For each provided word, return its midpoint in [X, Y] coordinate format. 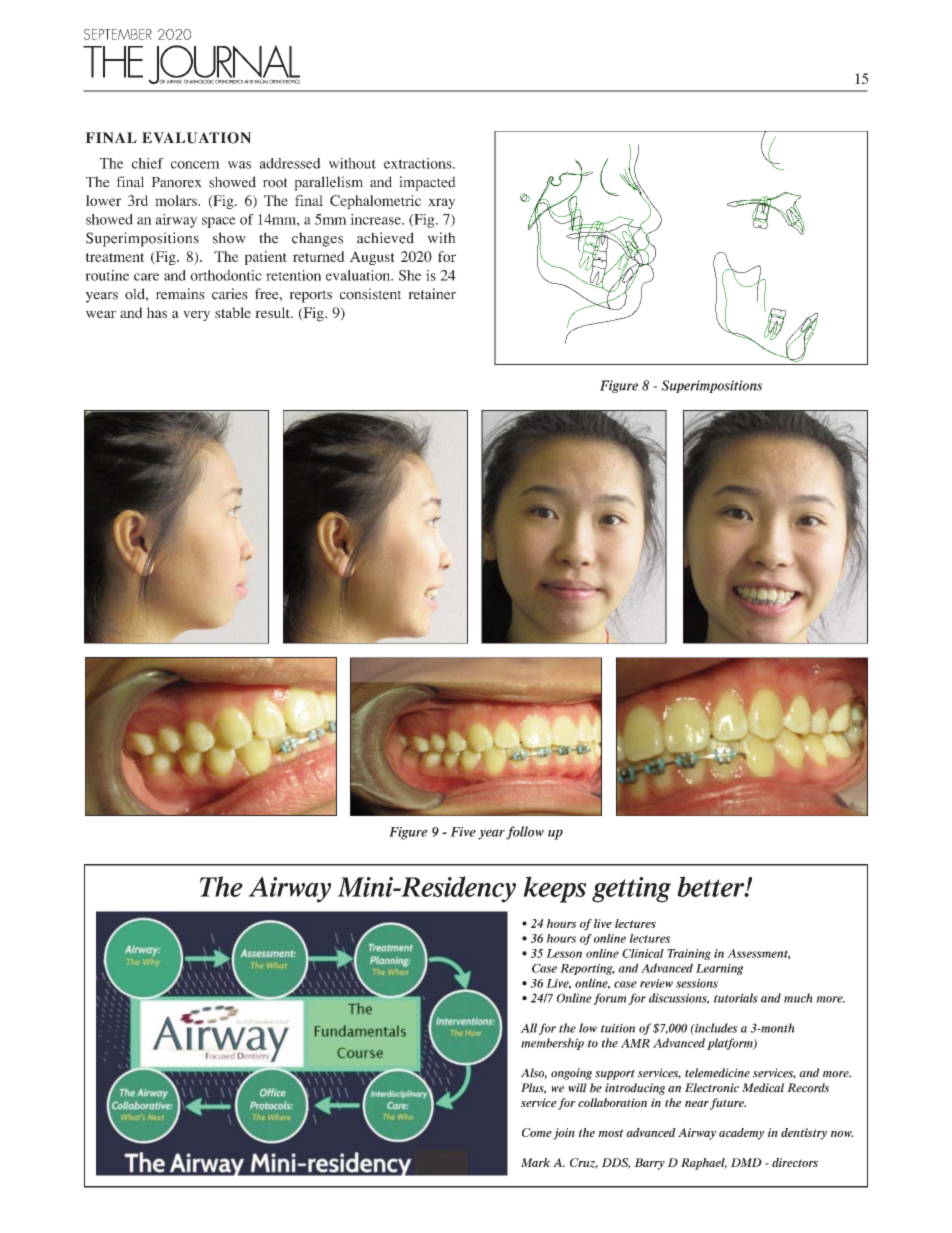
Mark [535, 1162]
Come [537, 1132]
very [196, 315]
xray [441, 203]
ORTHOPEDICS [229, 80]
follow [525, 833]
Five [463, 832]
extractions [419, 163]
